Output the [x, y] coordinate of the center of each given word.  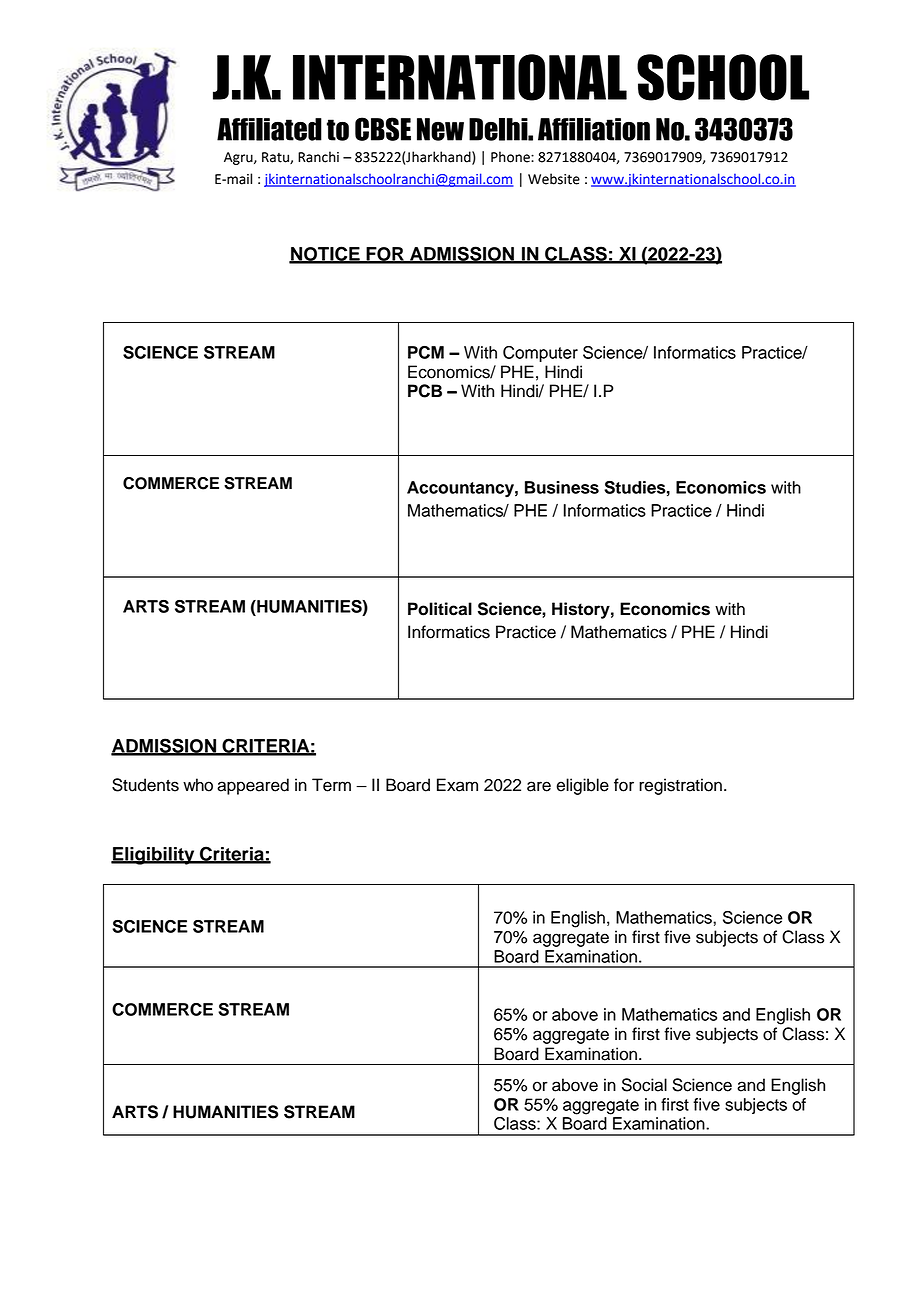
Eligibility [154, 856]
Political [440, 609]
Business [562, 487]
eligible [582, 786]
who [198, 785]
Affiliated [269, 129]
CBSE [383, 129]
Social [644, 1085]
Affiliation [594, 129]
